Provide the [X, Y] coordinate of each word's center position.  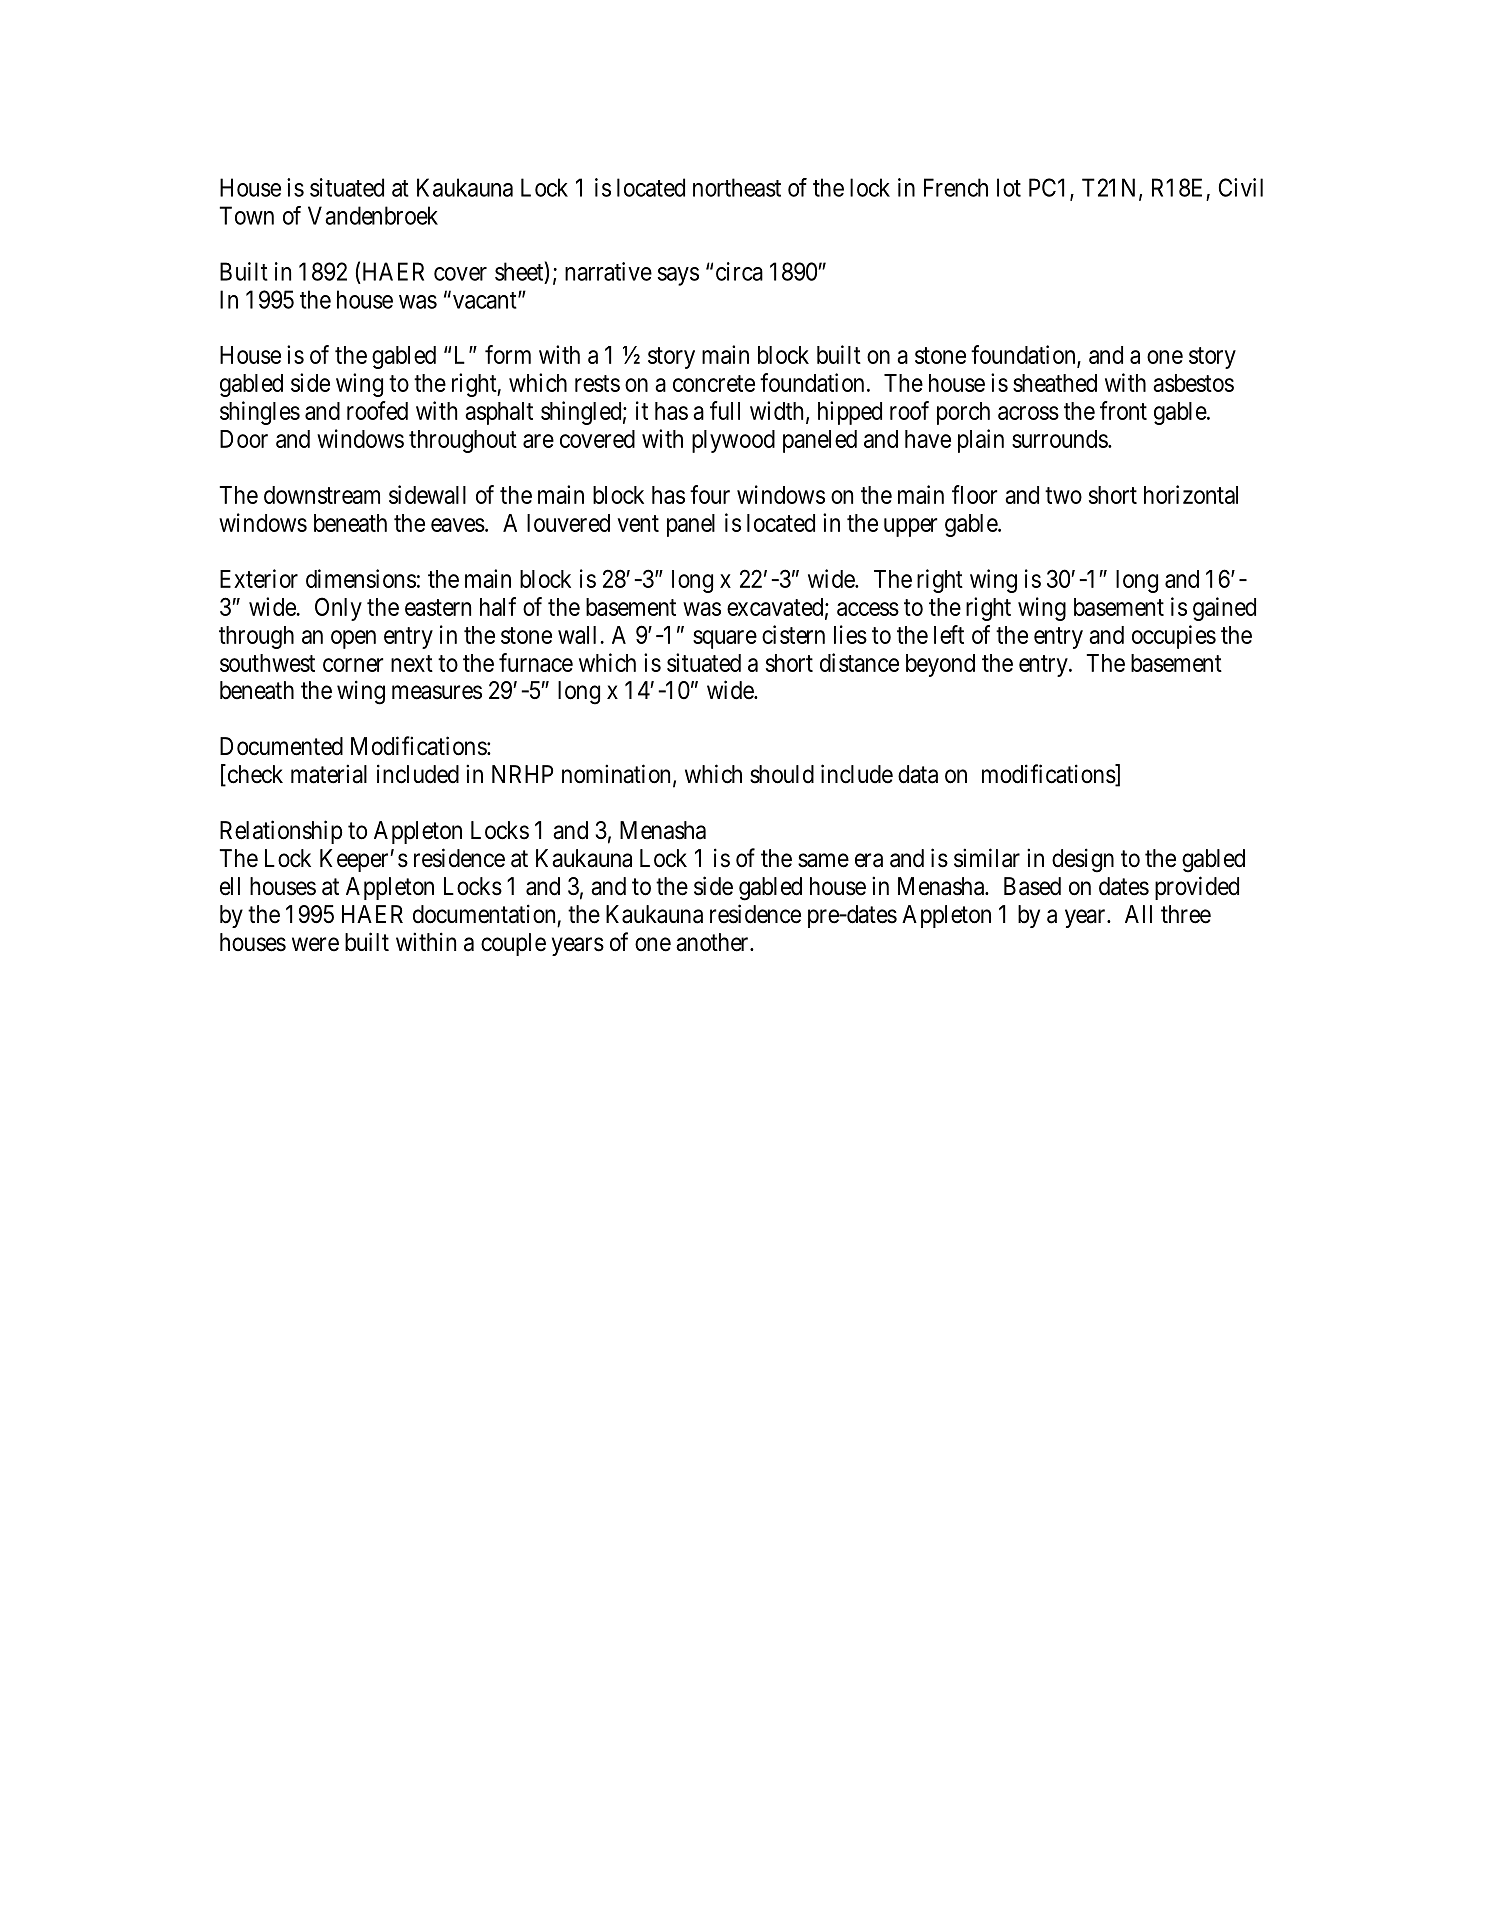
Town [246, 215]
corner [353, 665]
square [725, 639]
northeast [737, 187]
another [713, 942]
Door [244, 439]
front [1123, 410]
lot [1009, 187]
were [315, 944]
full [725, 410]
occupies [1174, 637]
